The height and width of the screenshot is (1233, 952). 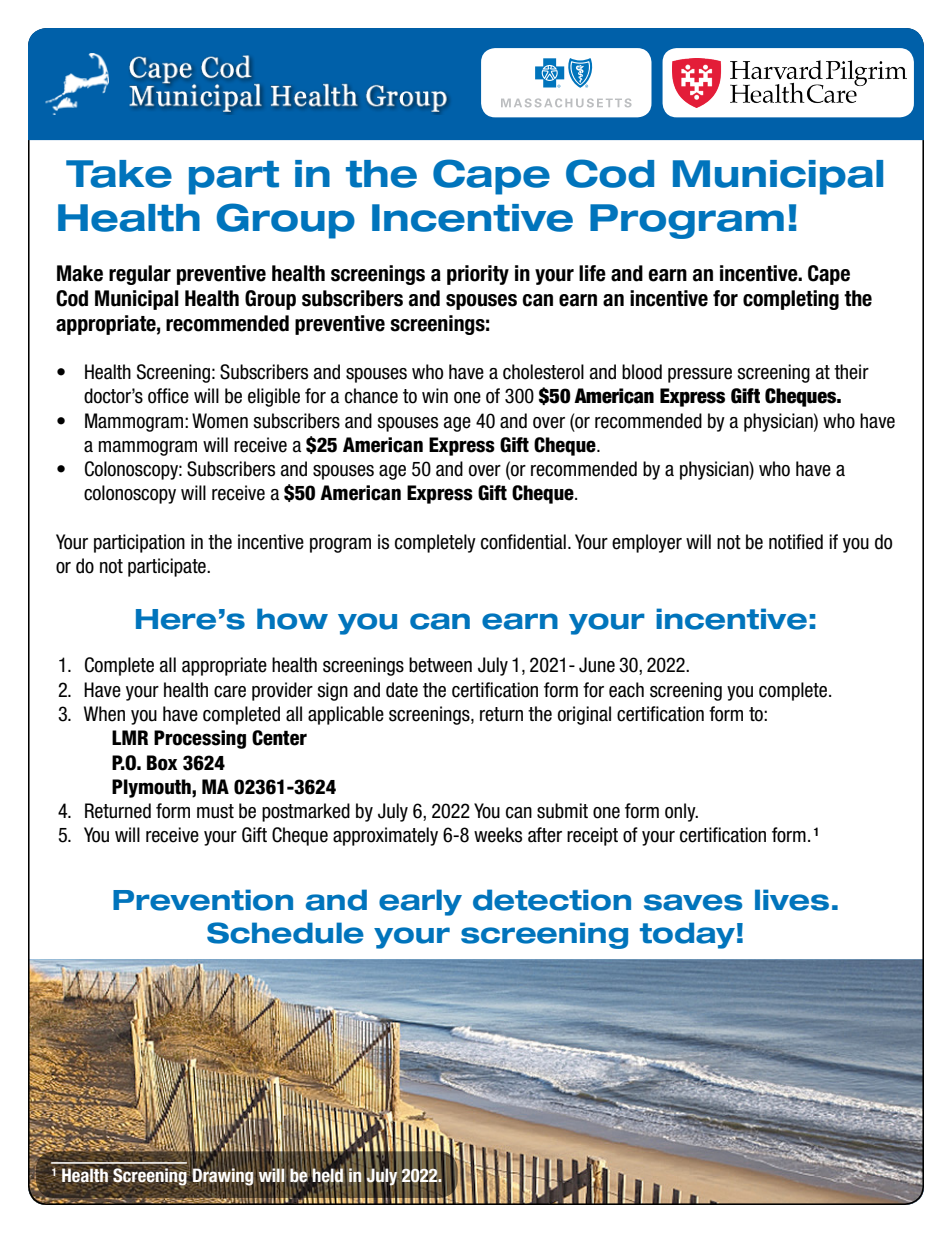 What do you see at coordinates (792, 900) in the screenshot?
I see `lives` at bounding box center [792, 900].
